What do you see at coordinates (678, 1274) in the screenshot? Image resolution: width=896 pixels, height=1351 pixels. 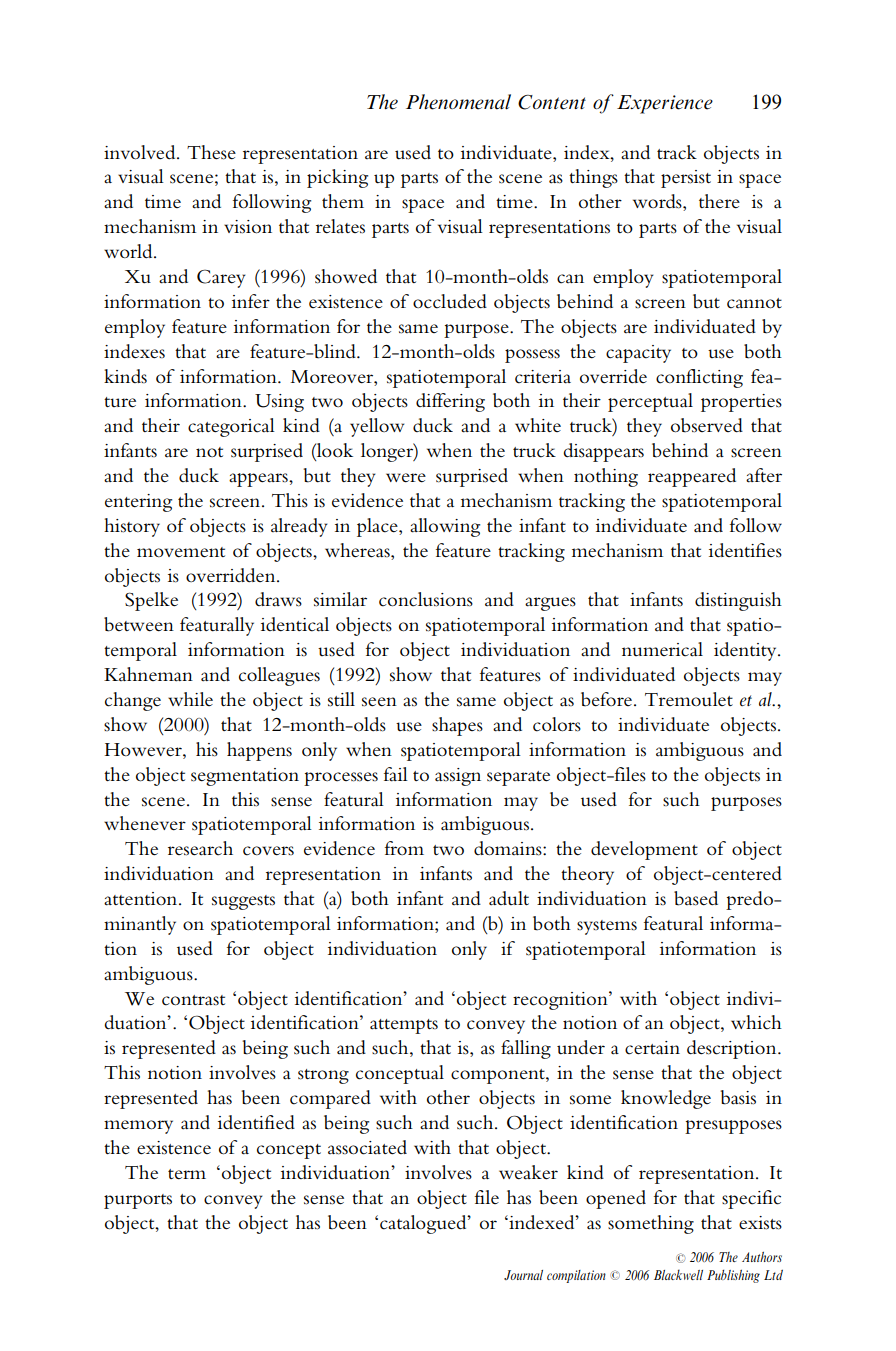 I see `Blackwell` at bounding box center [678, 1274].
